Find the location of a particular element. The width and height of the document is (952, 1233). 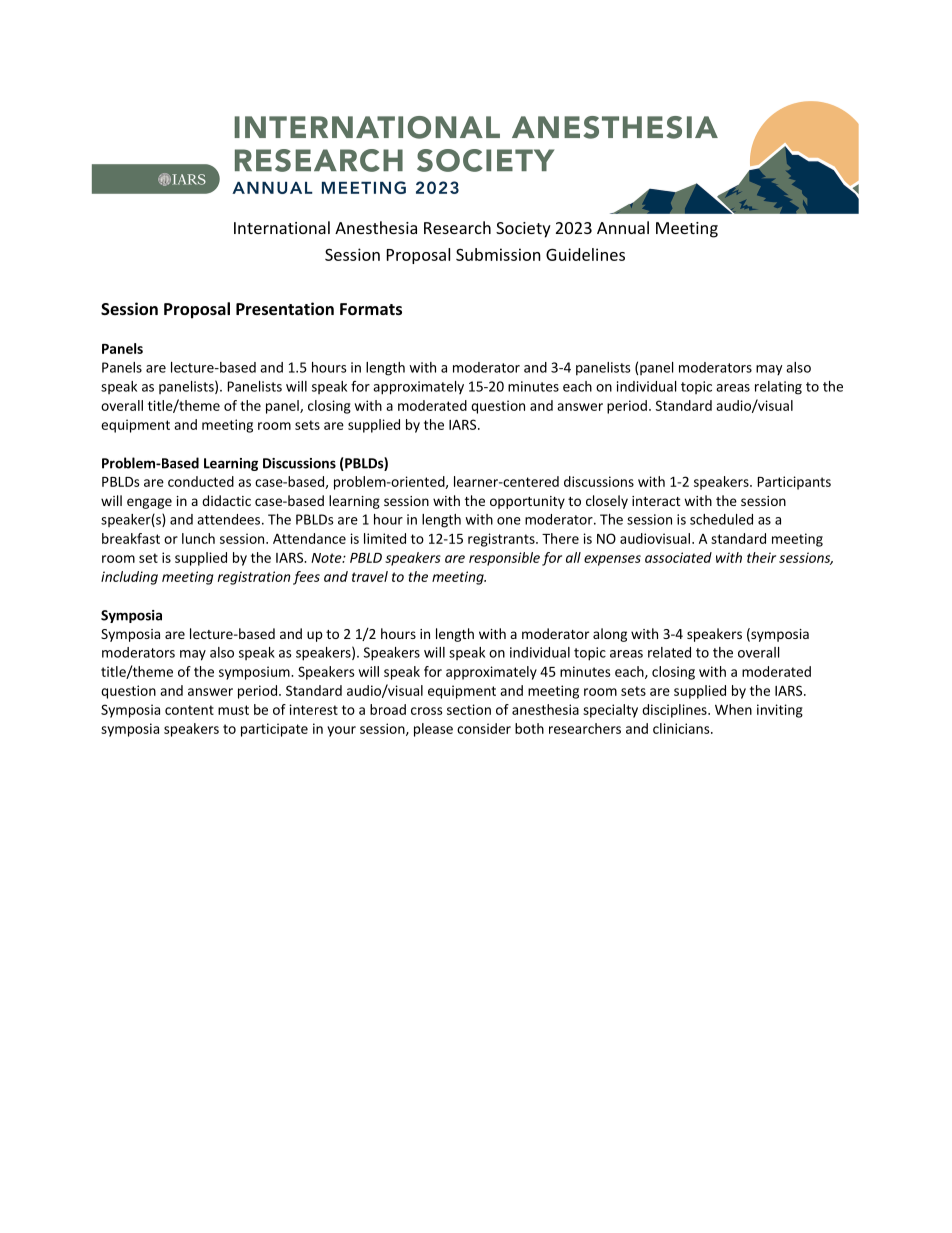

content is located at coordinates (189, 710).
